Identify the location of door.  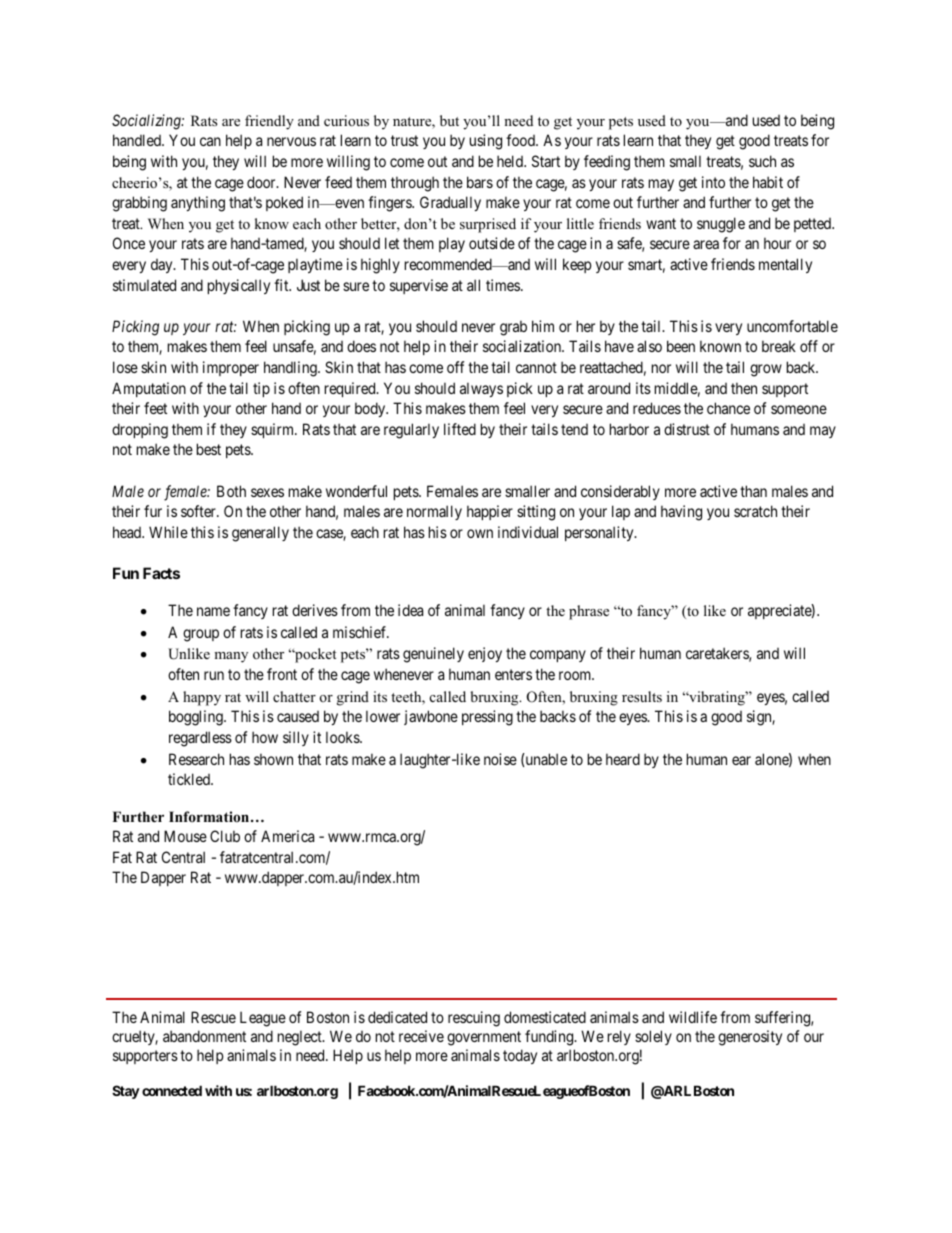
(262, 182).
